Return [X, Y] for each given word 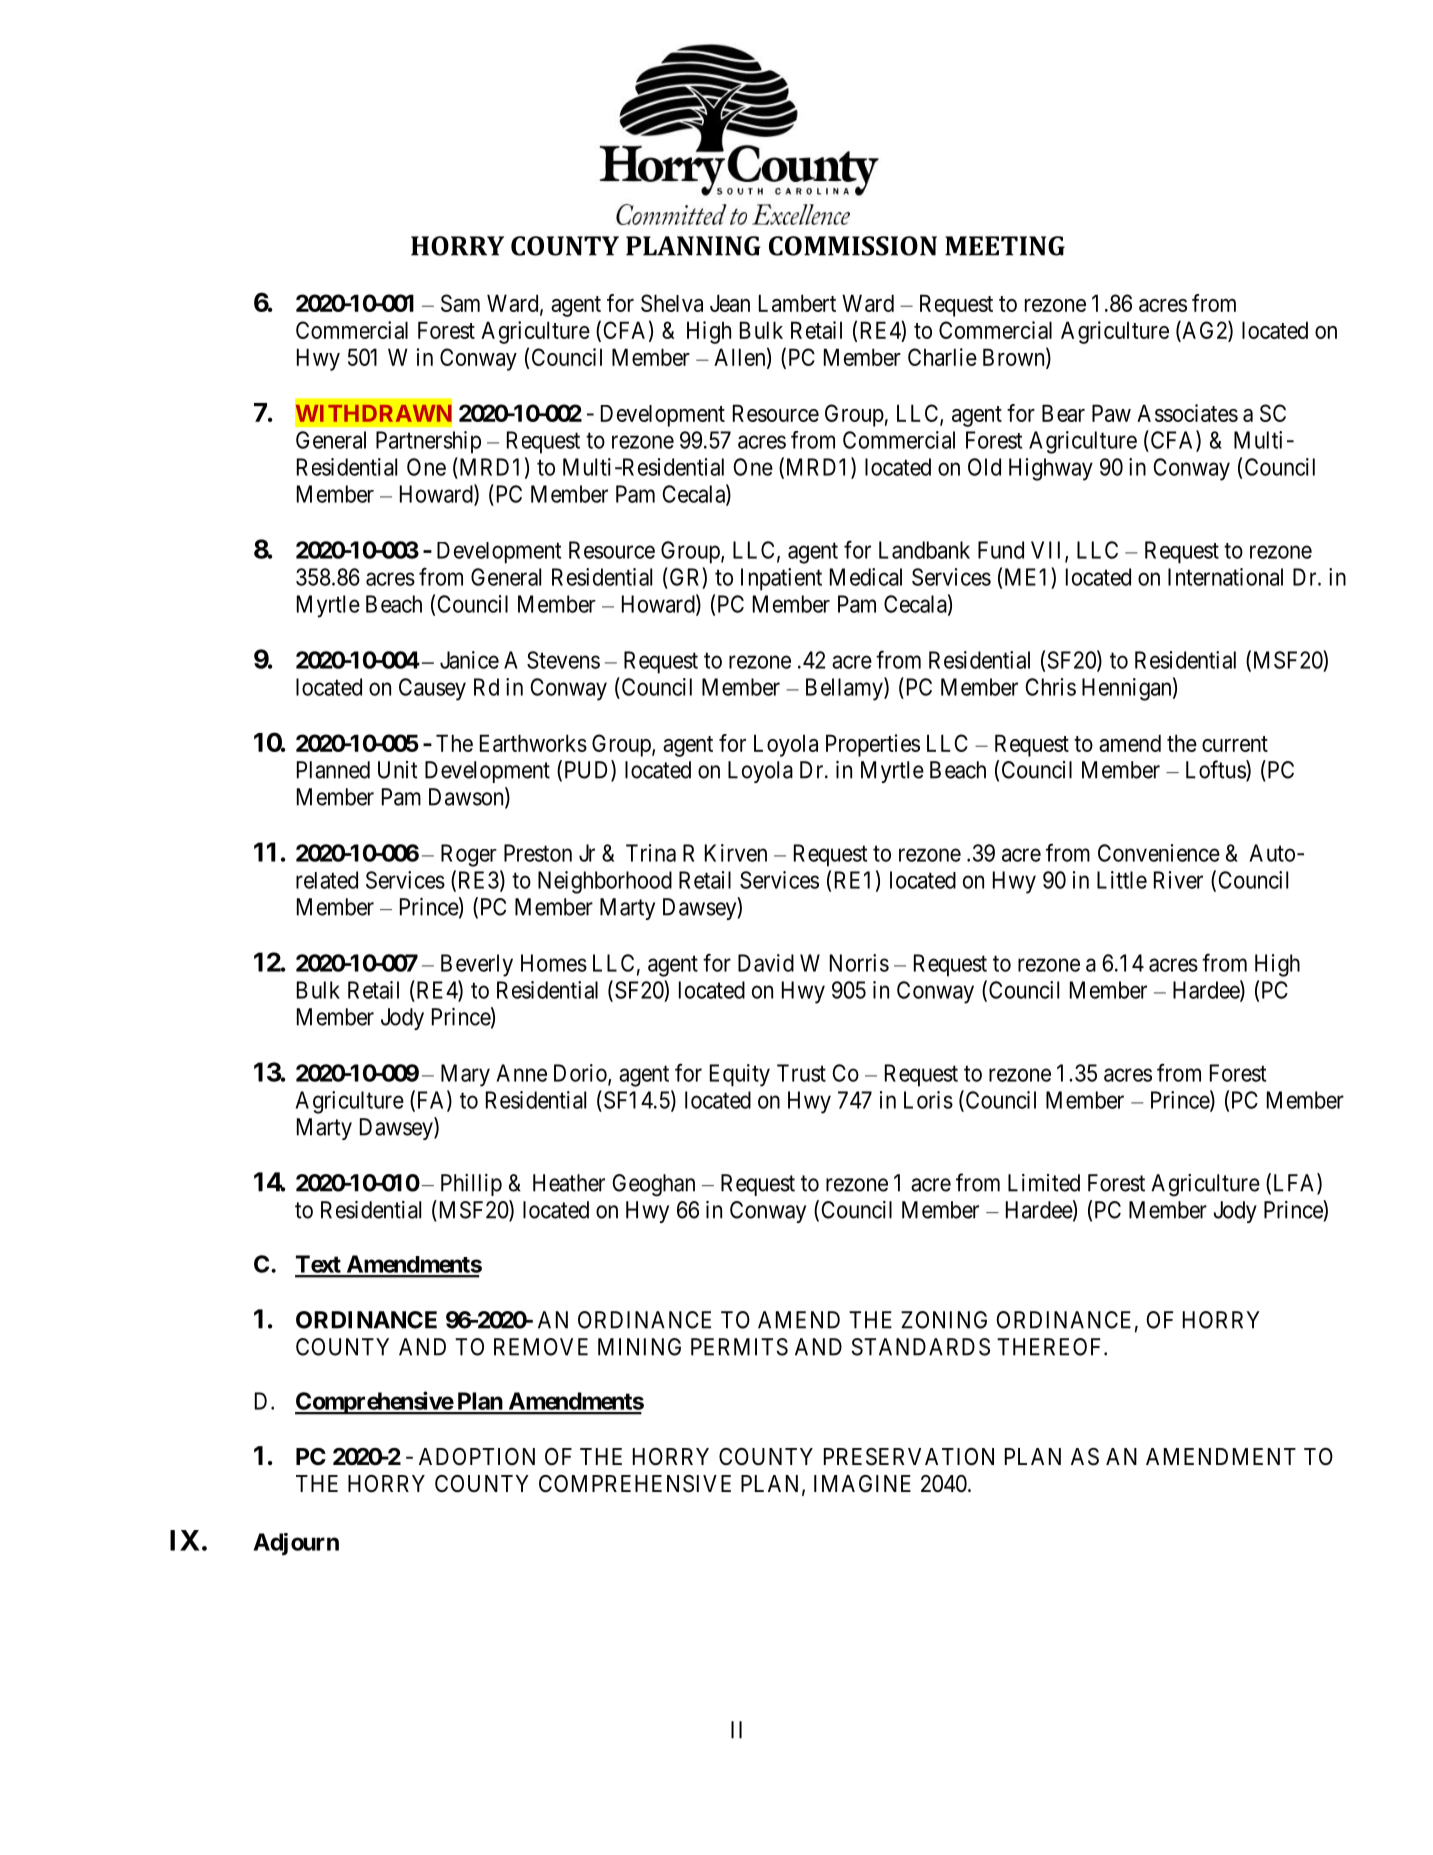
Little [1122, 880]
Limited [1044, 1183]
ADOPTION [477, 1457]
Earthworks [533, 743]
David [766, 963]
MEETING [1005, 246]
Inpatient [781, 579]
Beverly [477, 965]
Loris [928, 1100]
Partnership [428, 442]
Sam [460, 303]
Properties [873, 745]
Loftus [1216, 770]
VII [1048, 551]
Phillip [471, 1185]
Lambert [797, 303]
